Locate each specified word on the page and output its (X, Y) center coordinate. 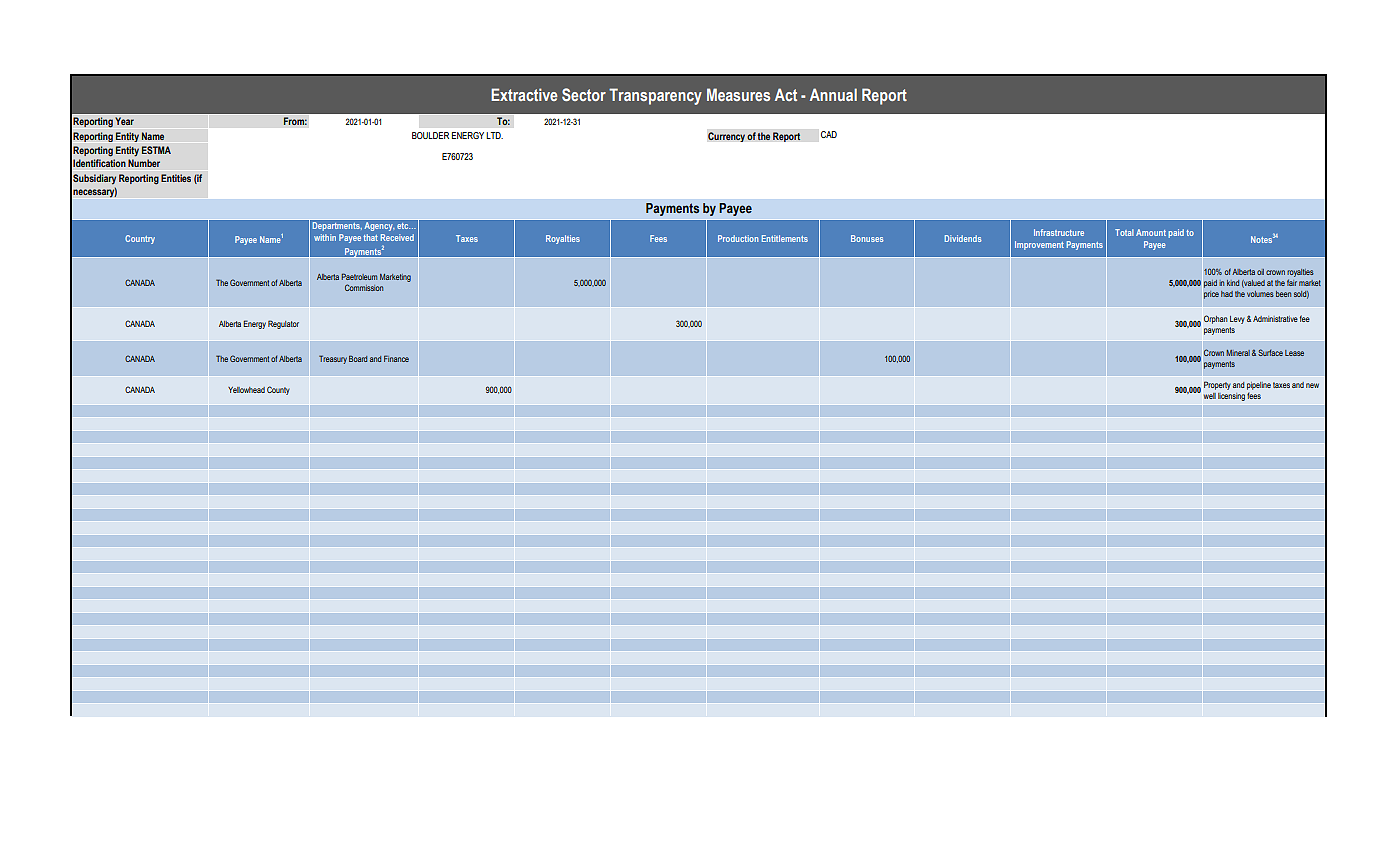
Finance (396, 358)
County (278, 390)
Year (124, 121)
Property (1217, 385)
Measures (738, 94)
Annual (833, 94)
